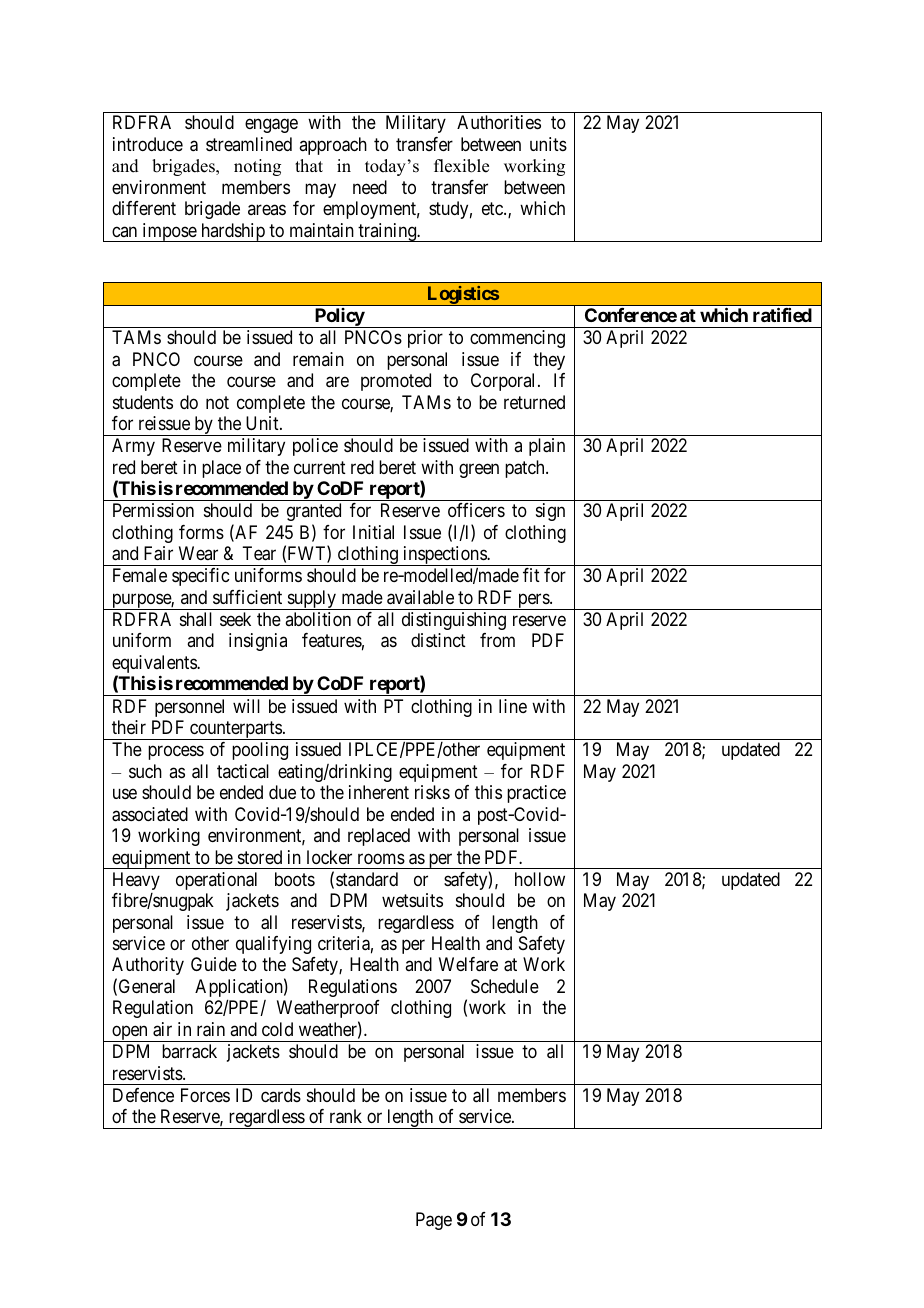 The height and width of the image is (1308, 924). Describe the element at coordinates (549, 361) in the image. I see `they` at that location.
